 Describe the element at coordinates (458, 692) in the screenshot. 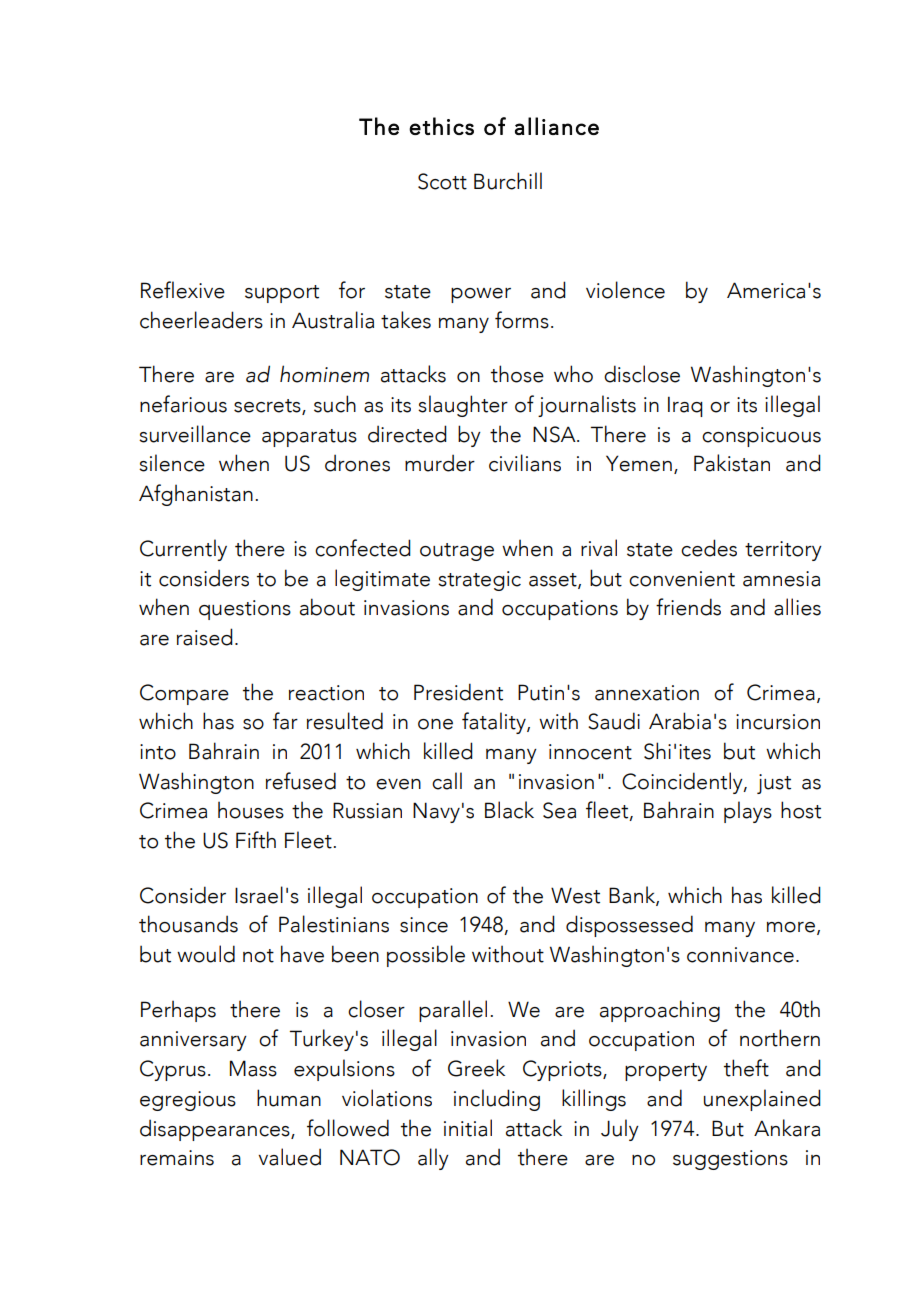

I see `President` at that location.
